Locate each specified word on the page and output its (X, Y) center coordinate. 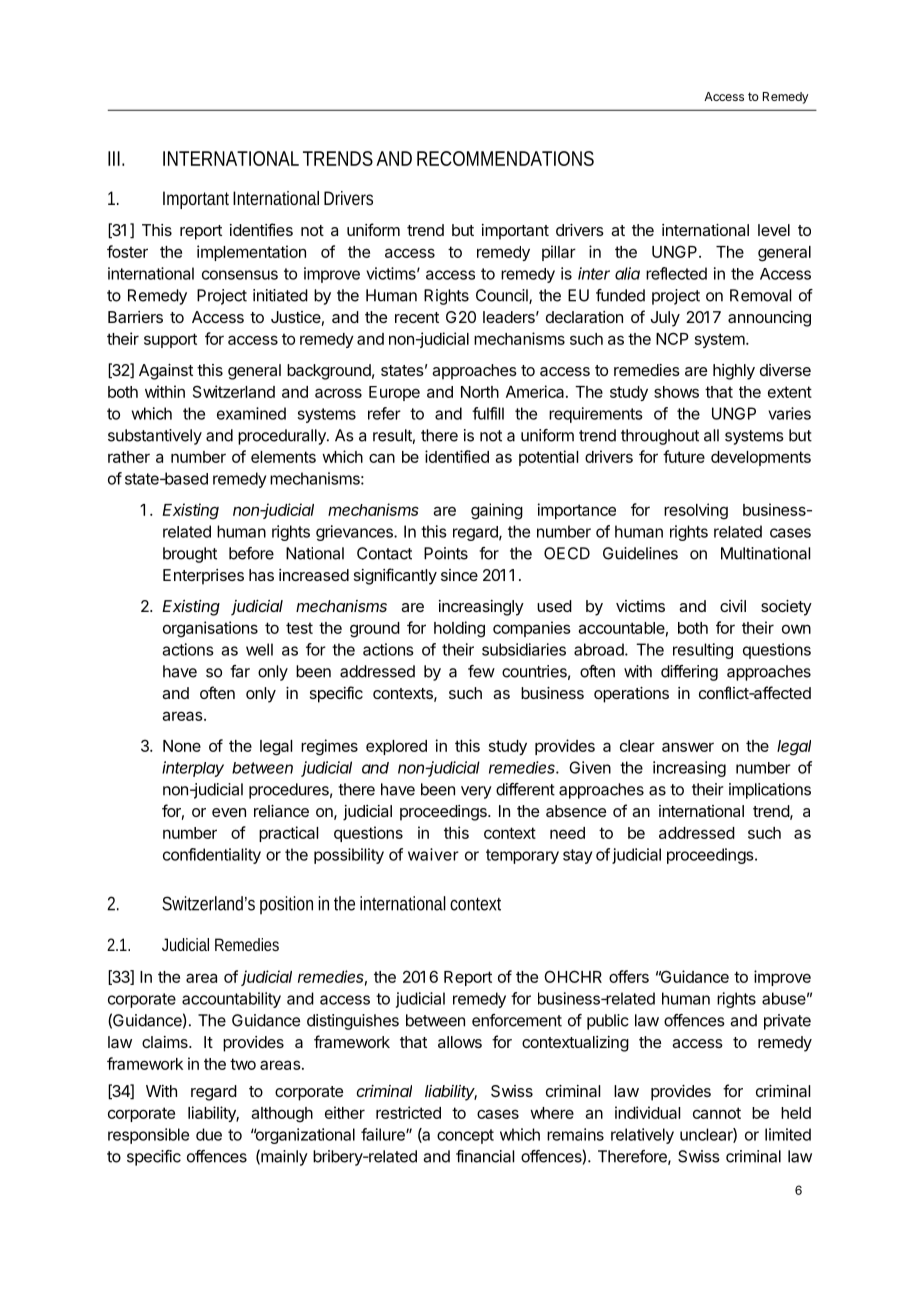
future (684, 456)
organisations (210, 629)
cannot (717, 1113)
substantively (155, 437)
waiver (433, 854)
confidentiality (212, 856)
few (481, 671)
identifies (261, 229)
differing (689, 673)
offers (629, 976)
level (774, 230)
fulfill (488, 413)
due (209, 1134)
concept (465, 1136)
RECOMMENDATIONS (505, 158)
